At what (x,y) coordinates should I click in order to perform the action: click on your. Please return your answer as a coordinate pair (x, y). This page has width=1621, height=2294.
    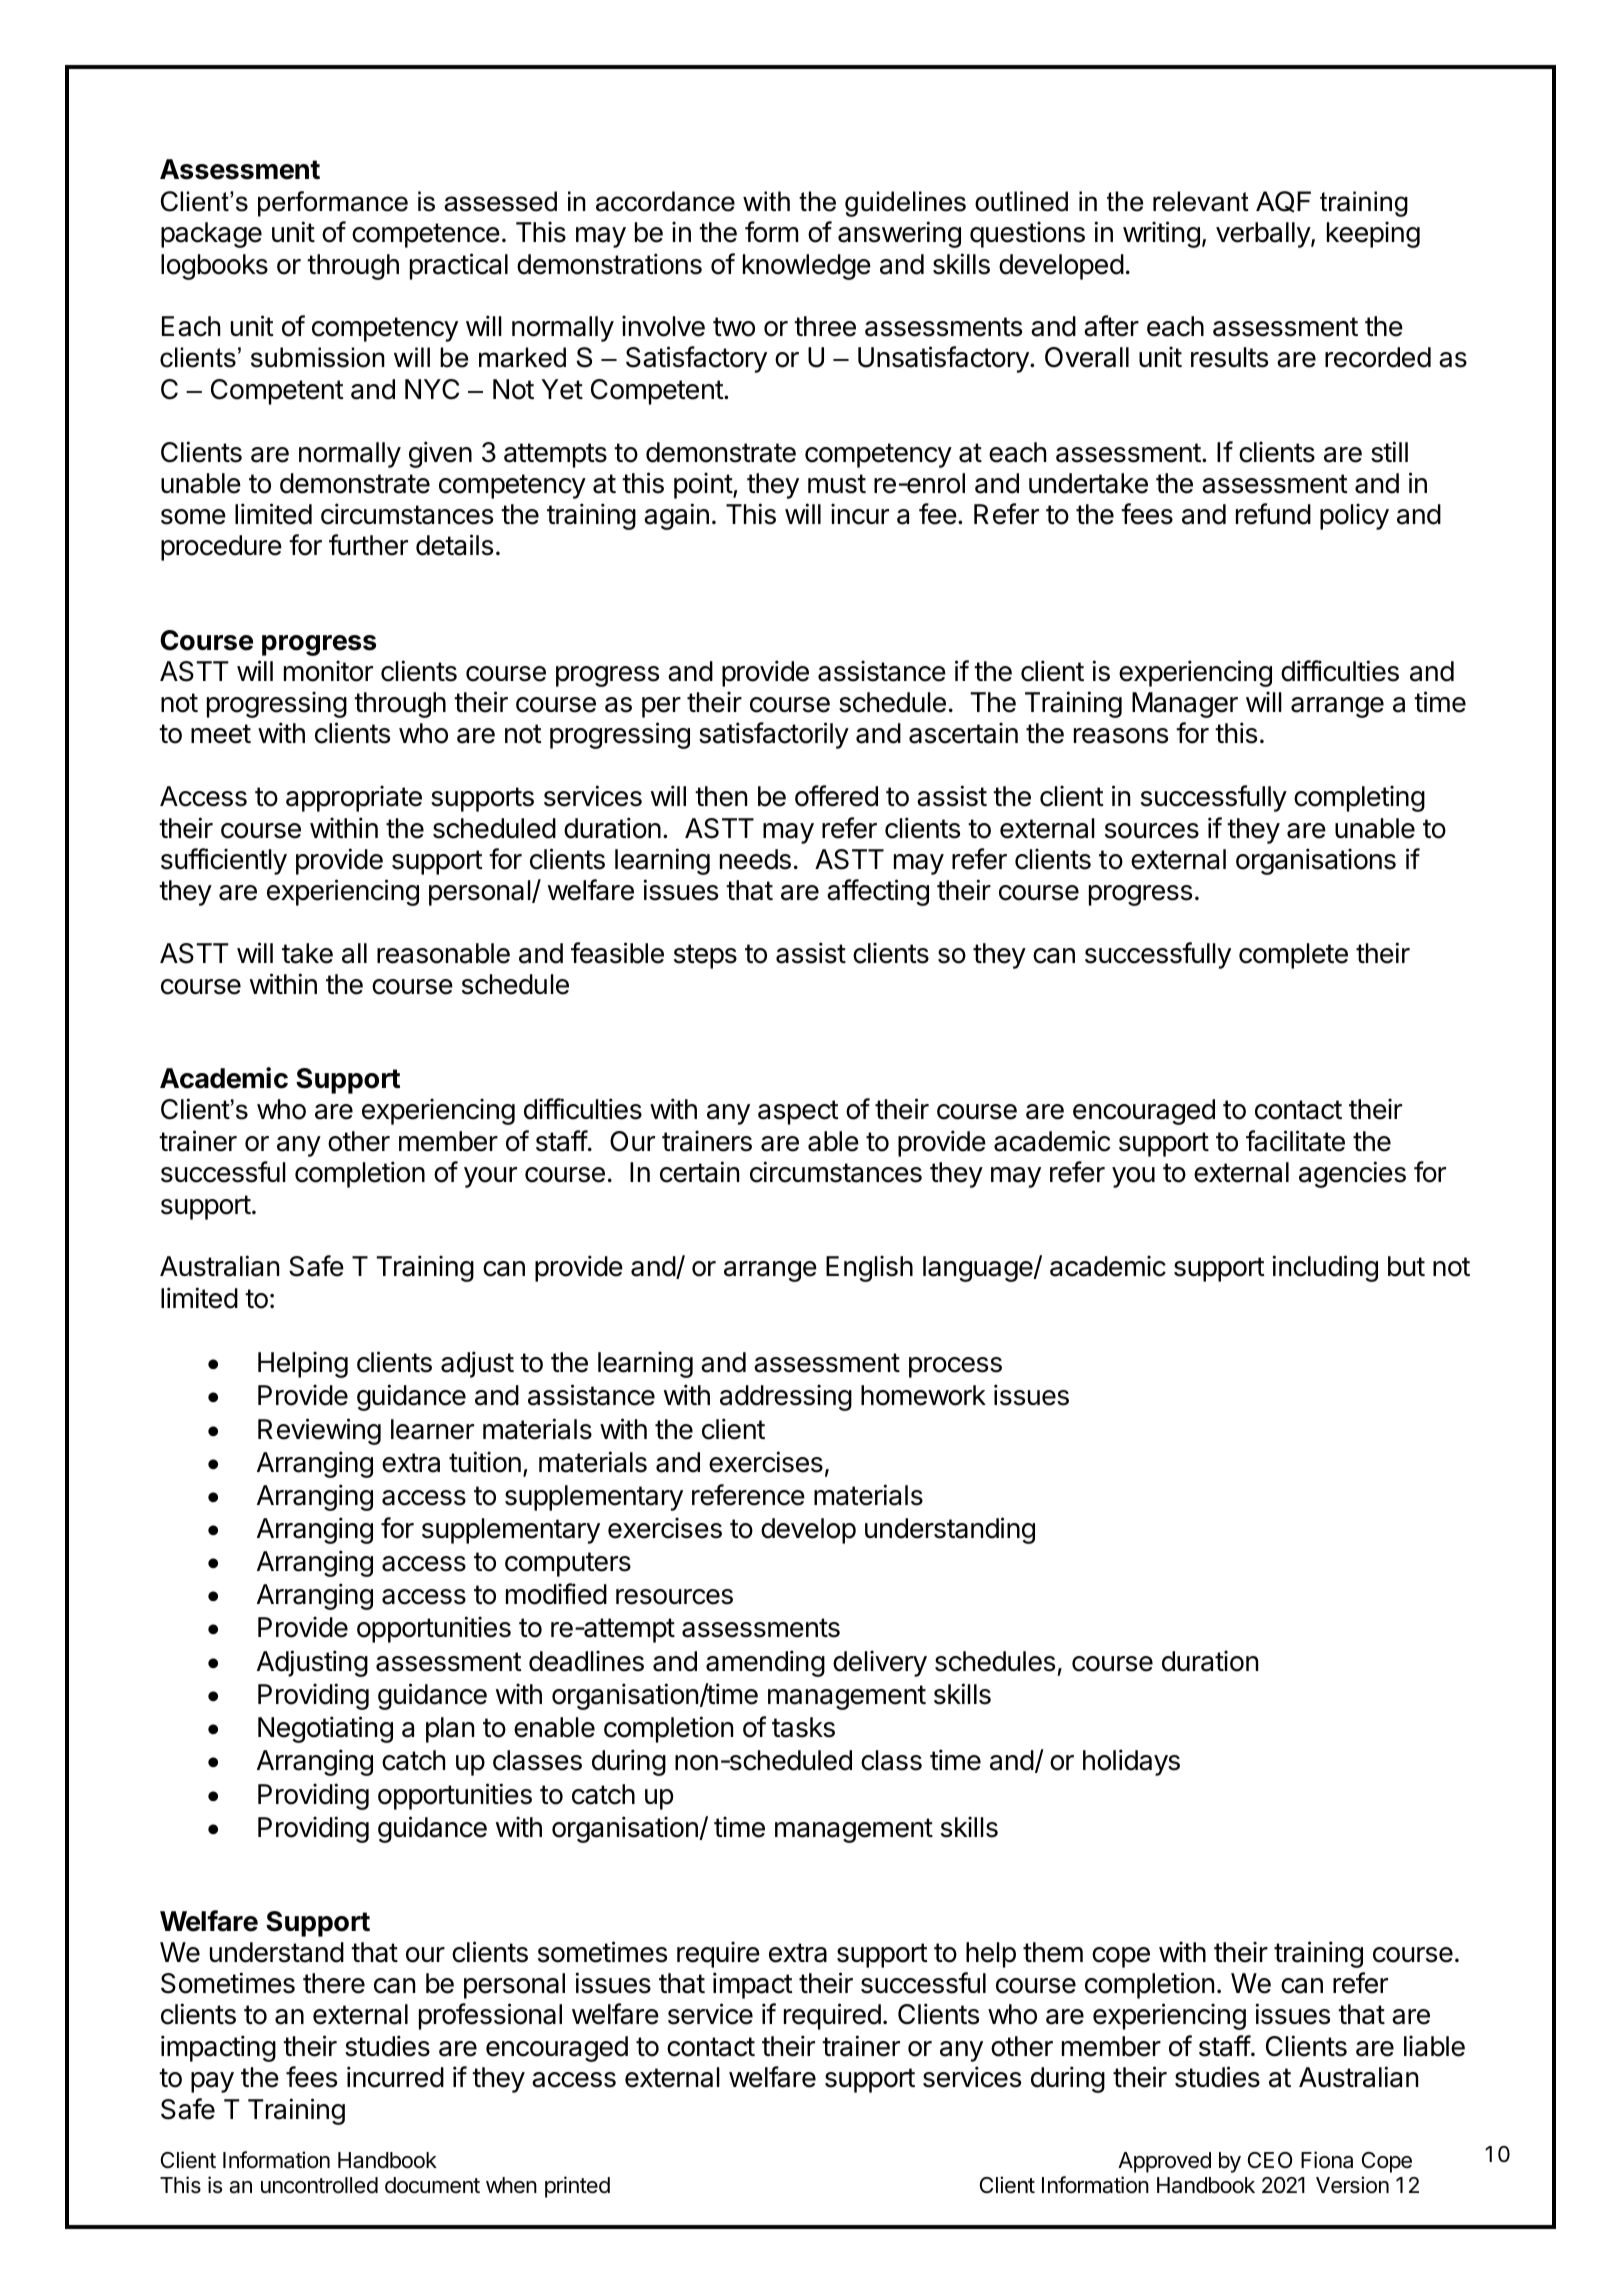
    Looking at the image, I should click on (490, 1177).
